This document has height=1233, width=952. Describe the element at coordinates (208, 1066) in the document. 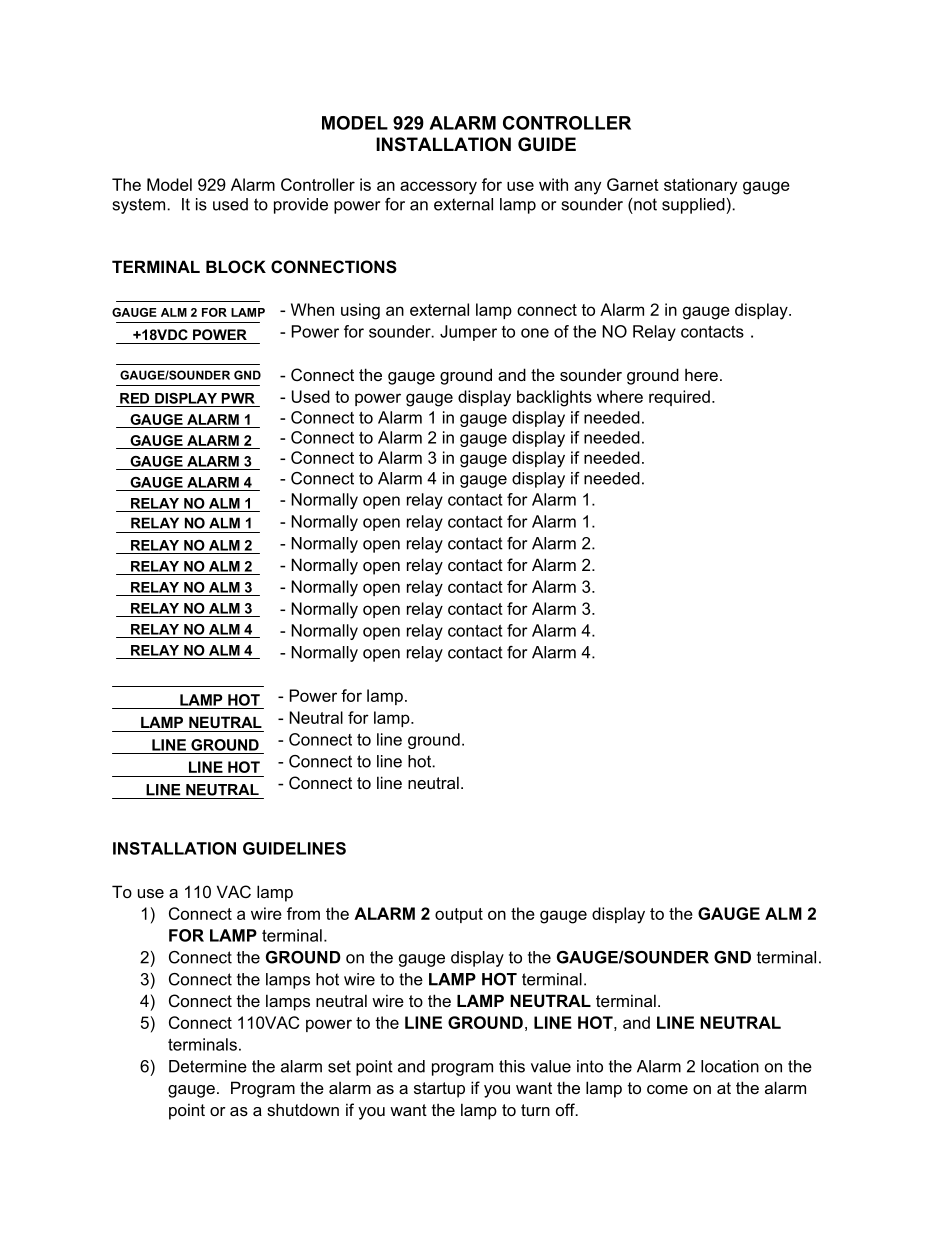

I see `Determine` at that location.
